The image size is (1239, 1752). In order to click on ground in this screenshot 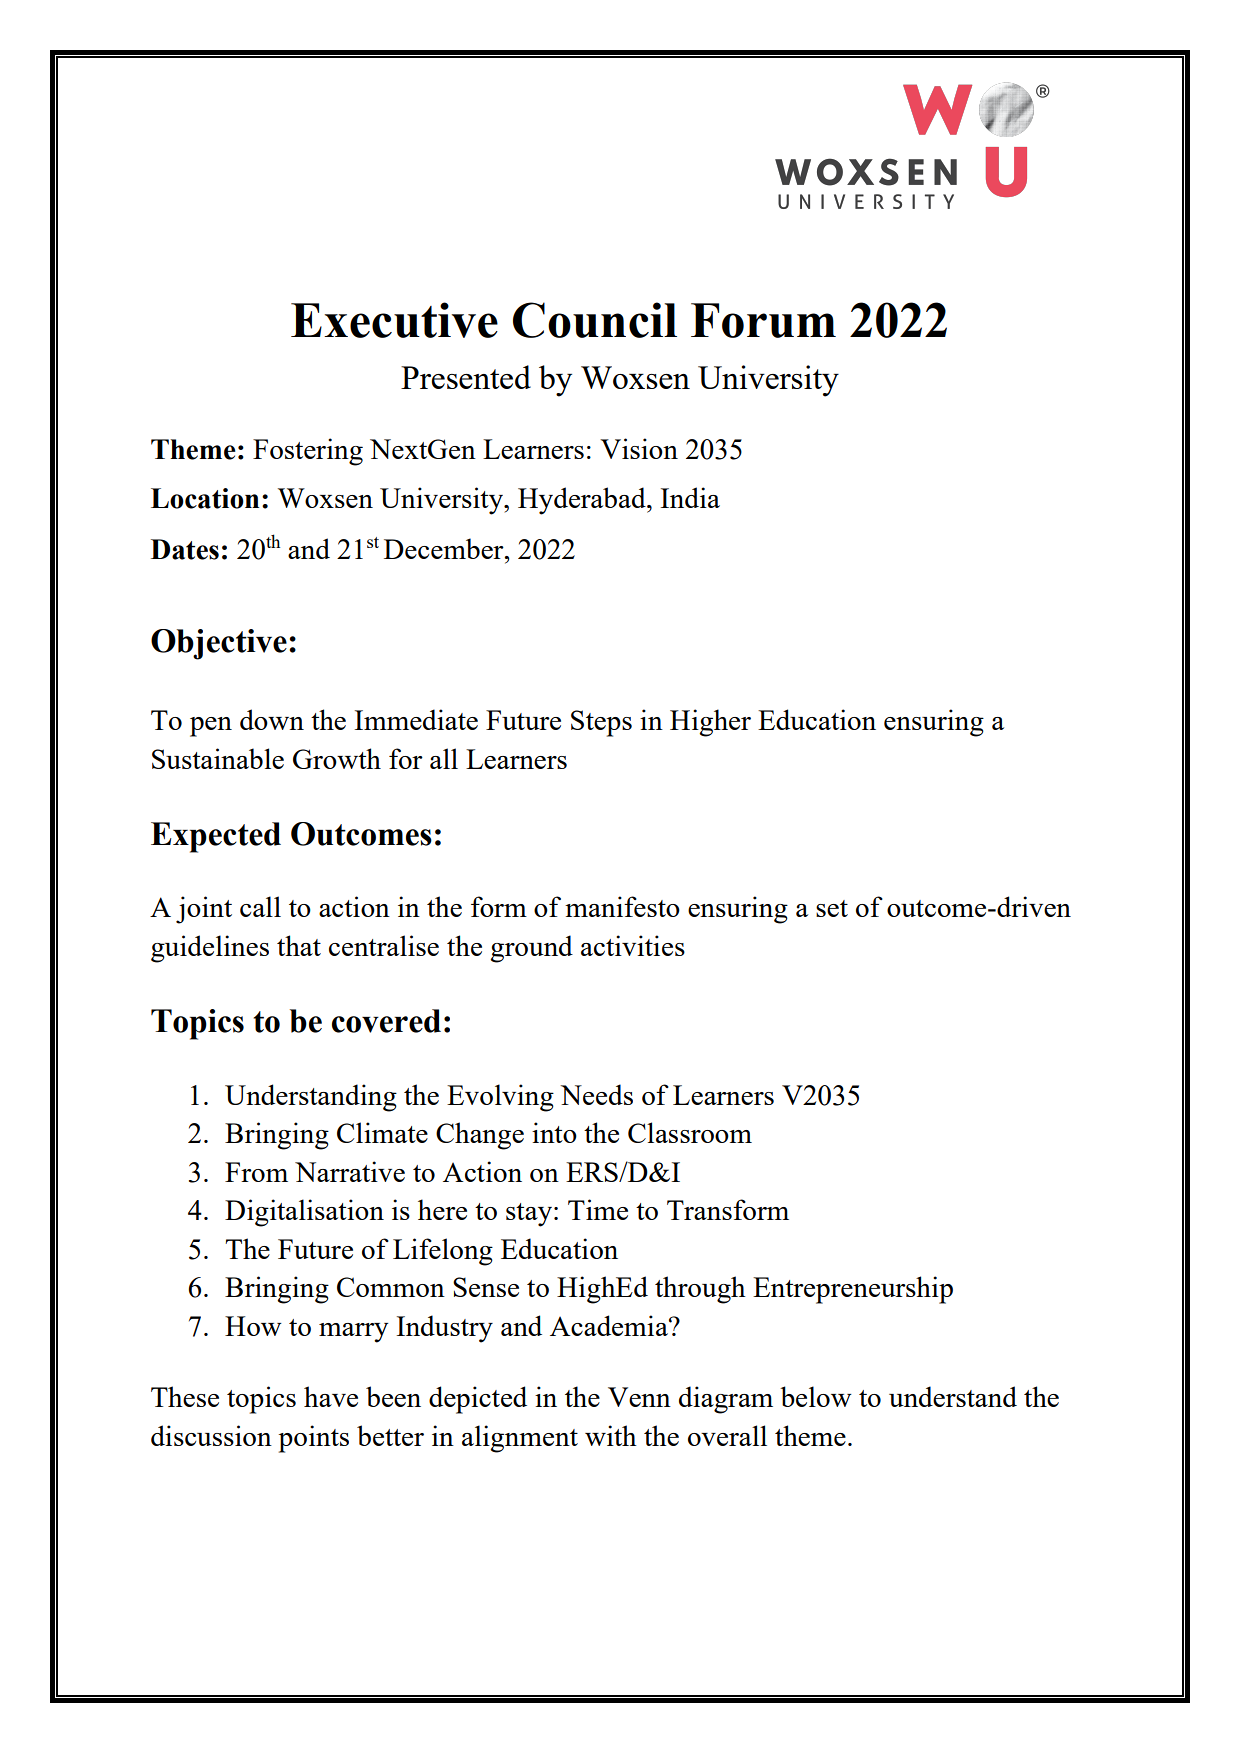, I will do `click(531, 949)`.
